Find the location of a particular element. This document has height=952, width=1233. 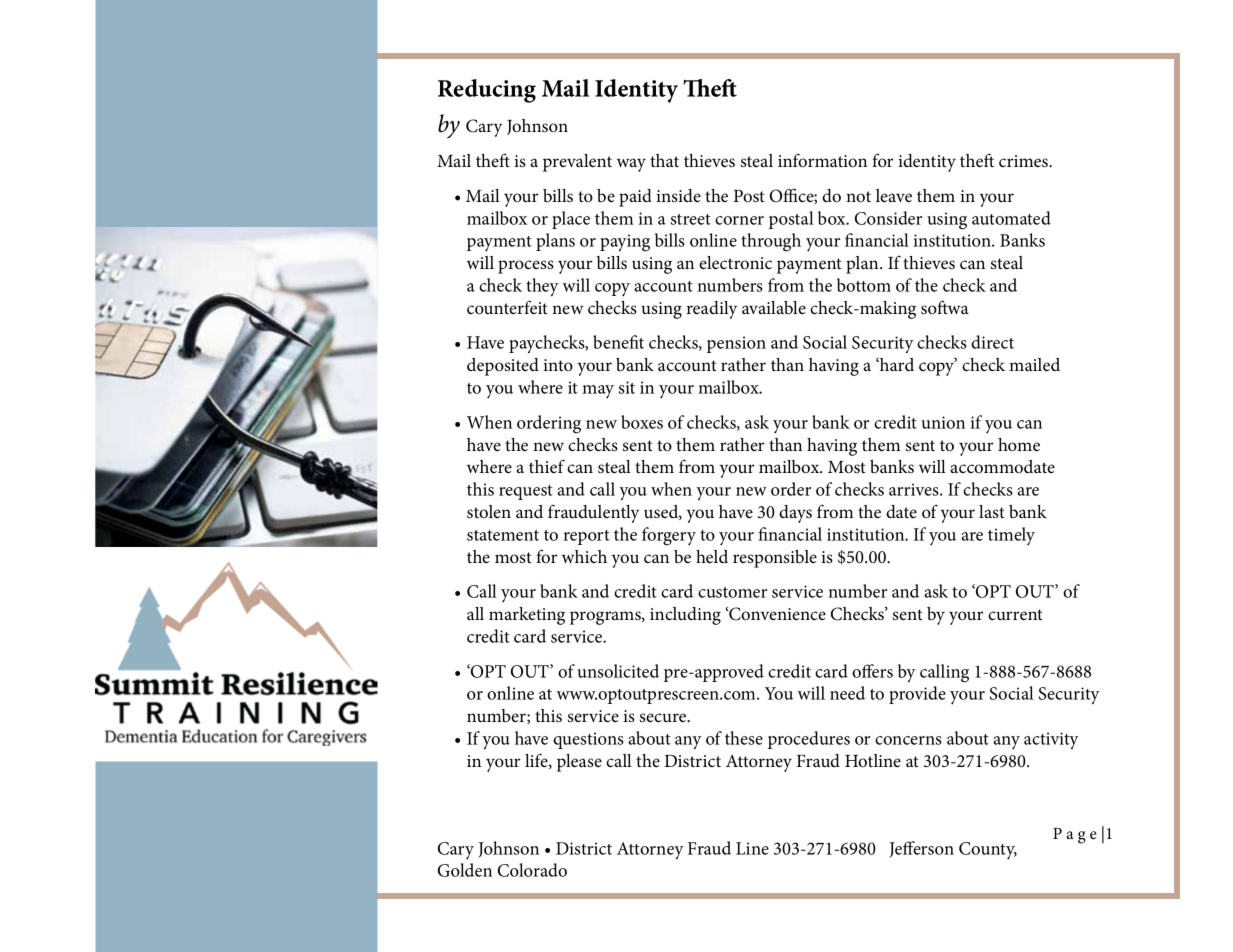

request is located at coordinates (526, 492).
